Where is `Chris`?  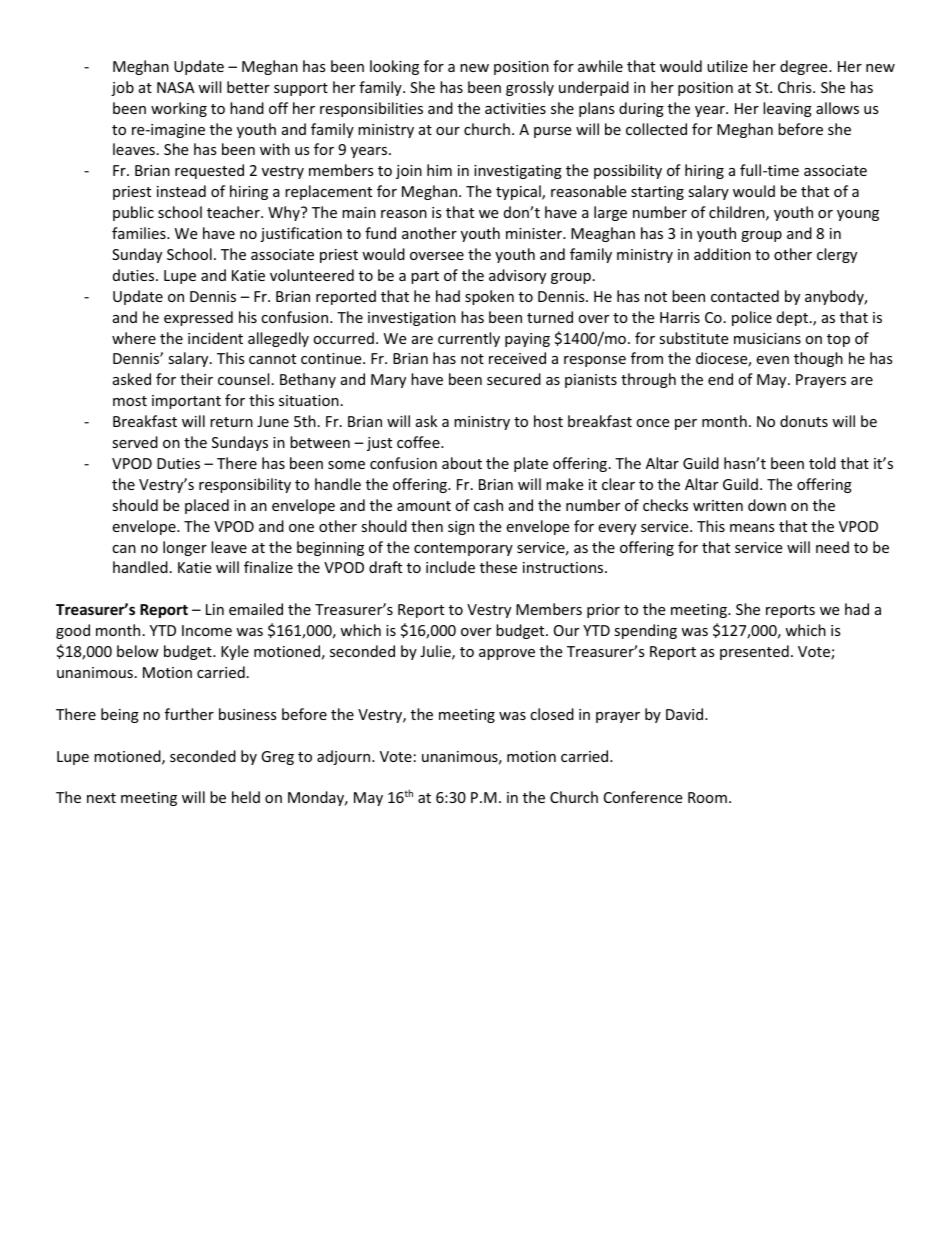
Chris is located at coordinates (796, 87).
